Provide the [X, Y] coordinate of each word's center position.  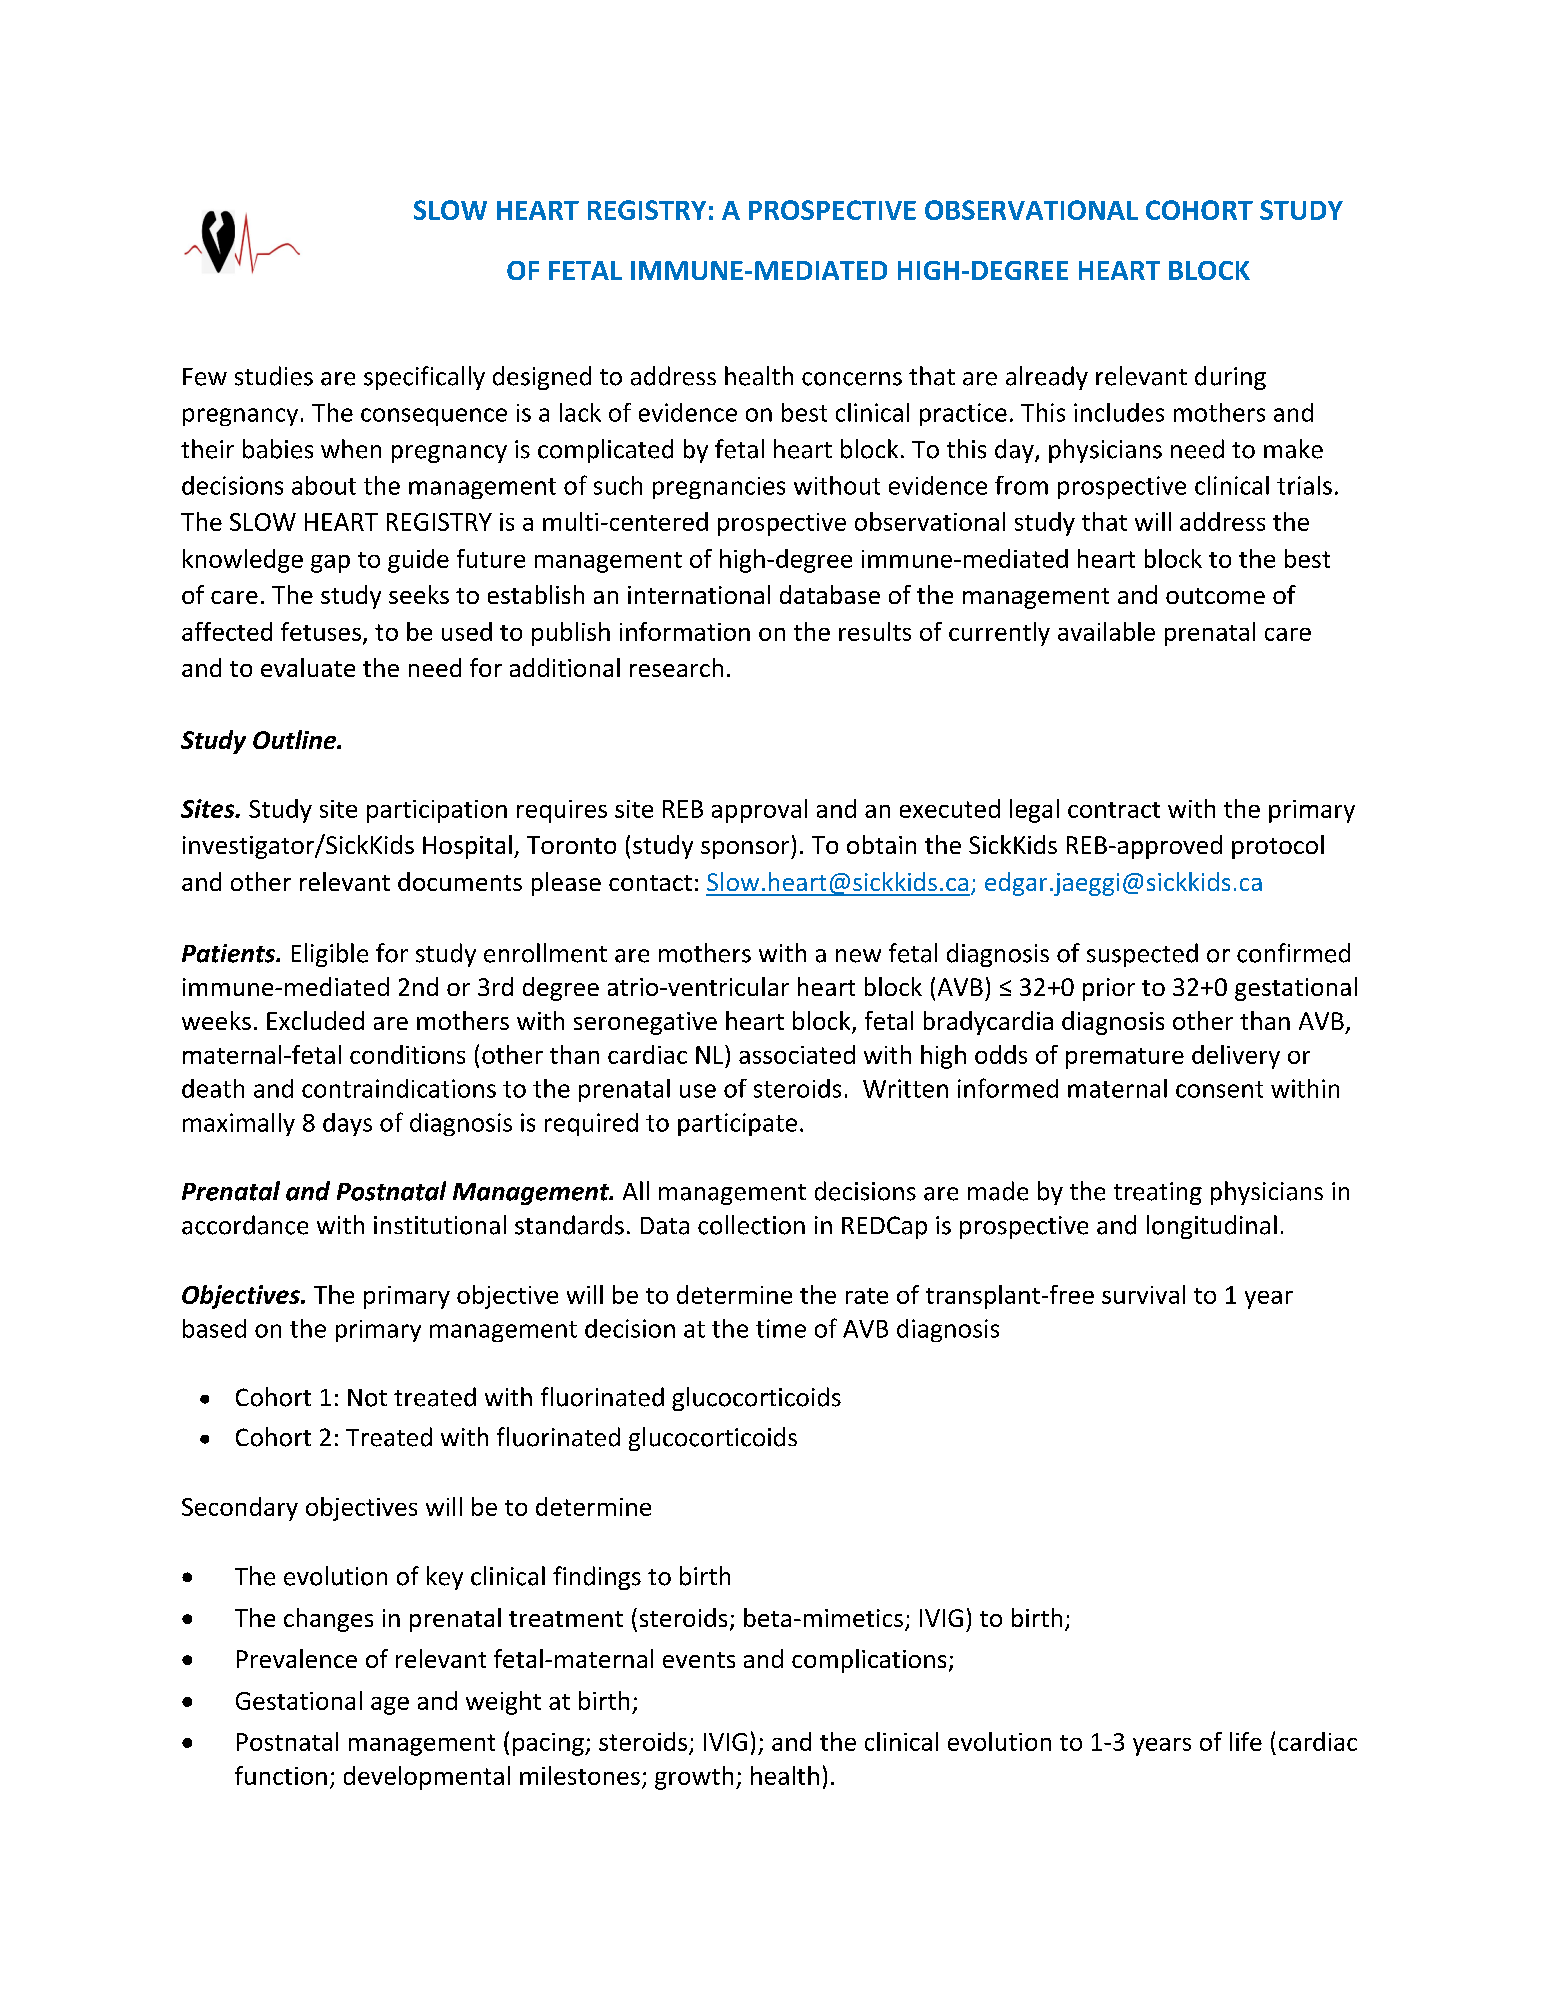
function [281, 1775]
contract [1114, 810]
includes [1119, 412]
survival [1143, 1294]
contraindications [399, 1088]
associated [797, 1054]
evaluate [308, 667]
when [351, 449]
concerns [852, 379]
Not [367, 1398]
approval [759, 811]
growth [694, 1778]
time [781, 1328]
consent [1219, 1089]
